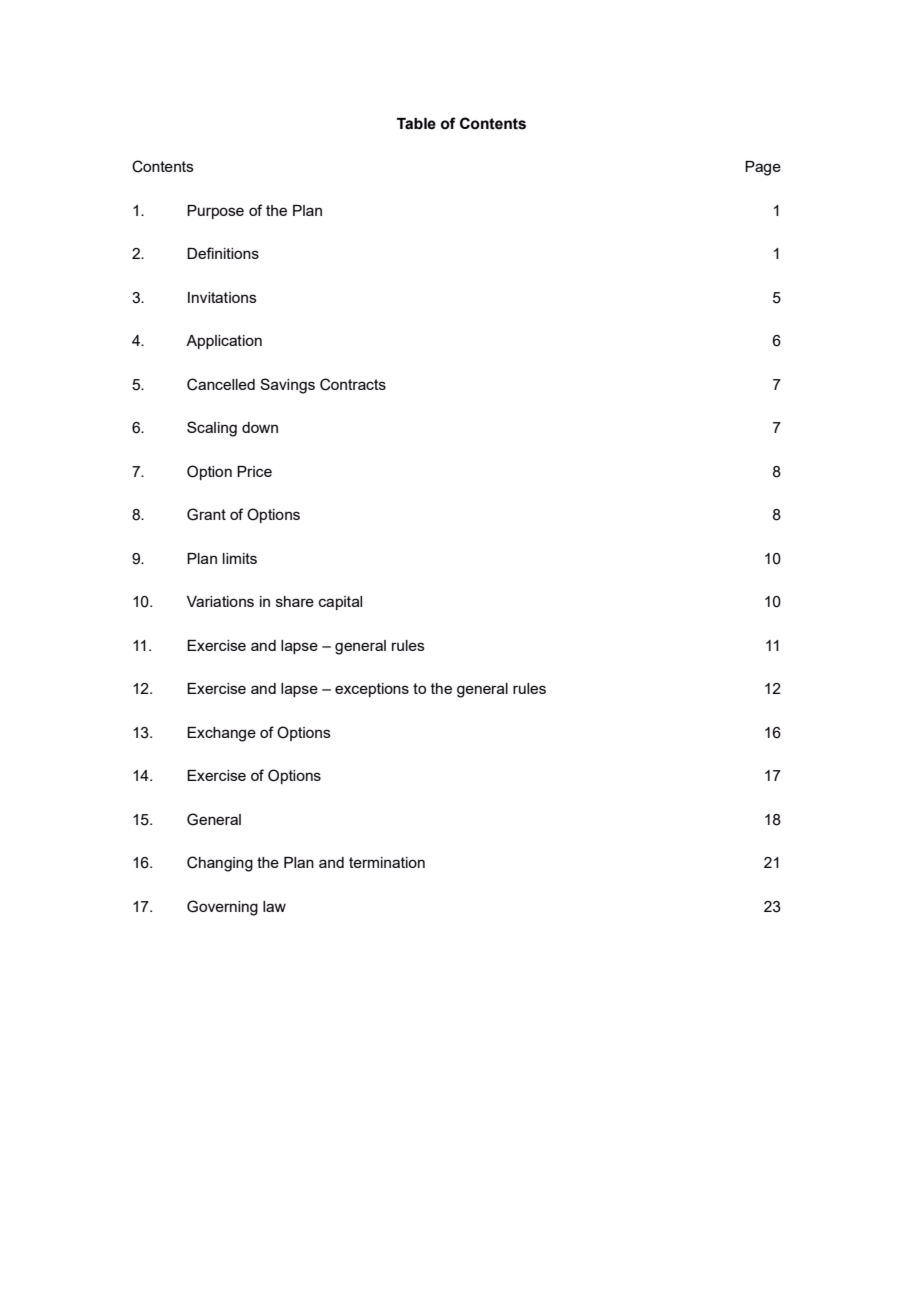  Describe the element at coordinates (387, 862) in the screenshot. I see `termination` at that location.
